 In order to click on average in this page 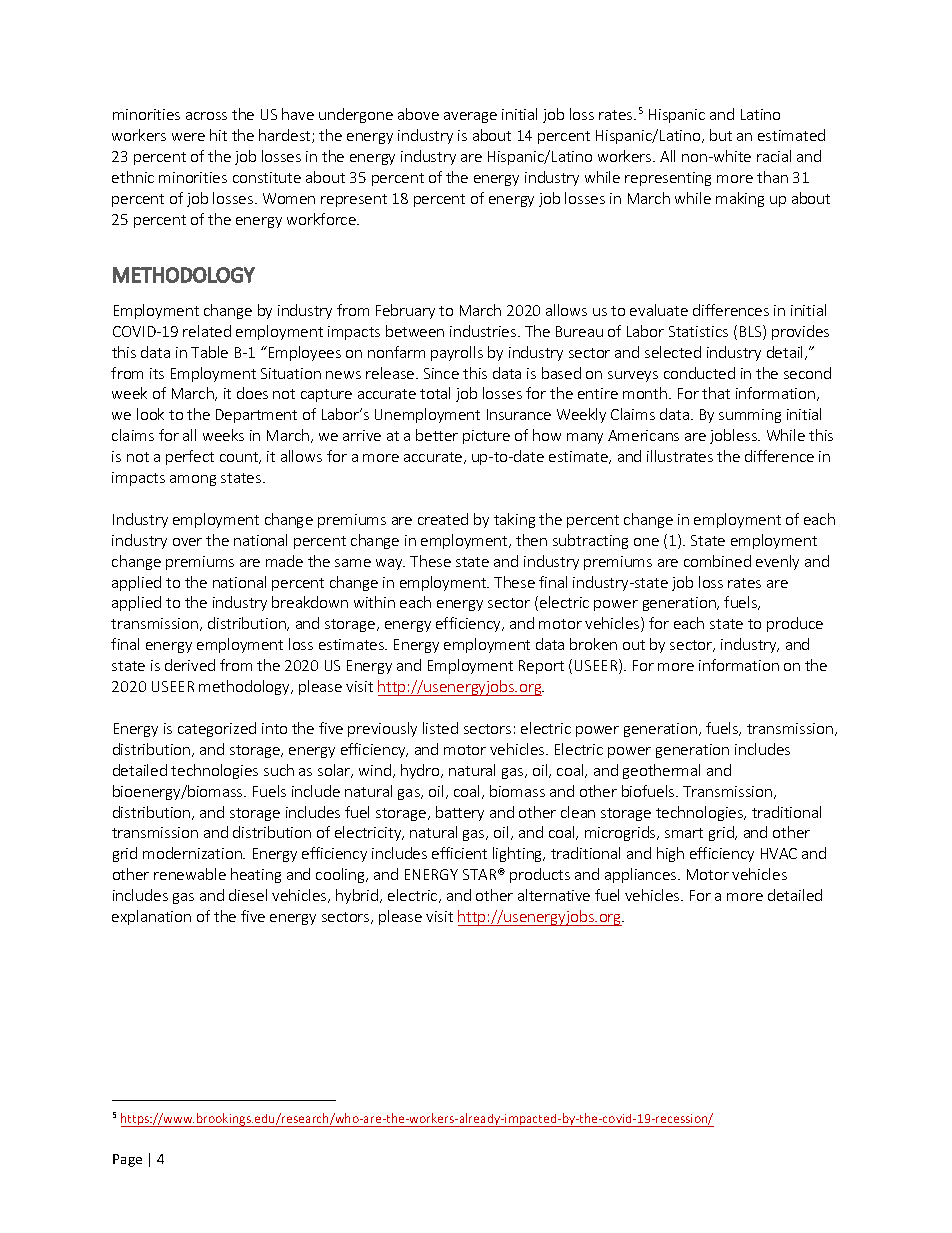, I will do `click(470, 117)`.
